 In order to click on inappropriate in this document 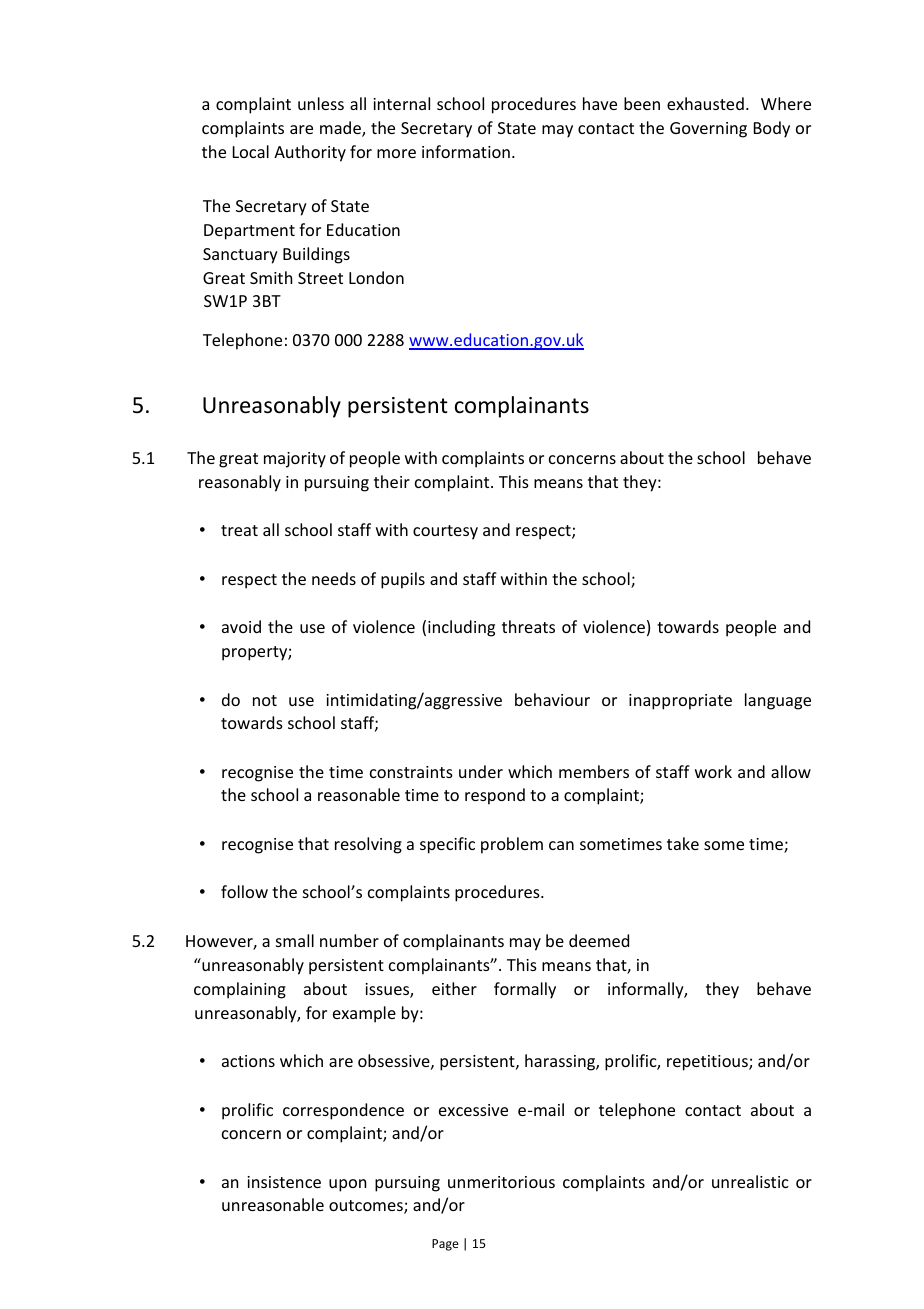, I will do `click(680, 702)`.
